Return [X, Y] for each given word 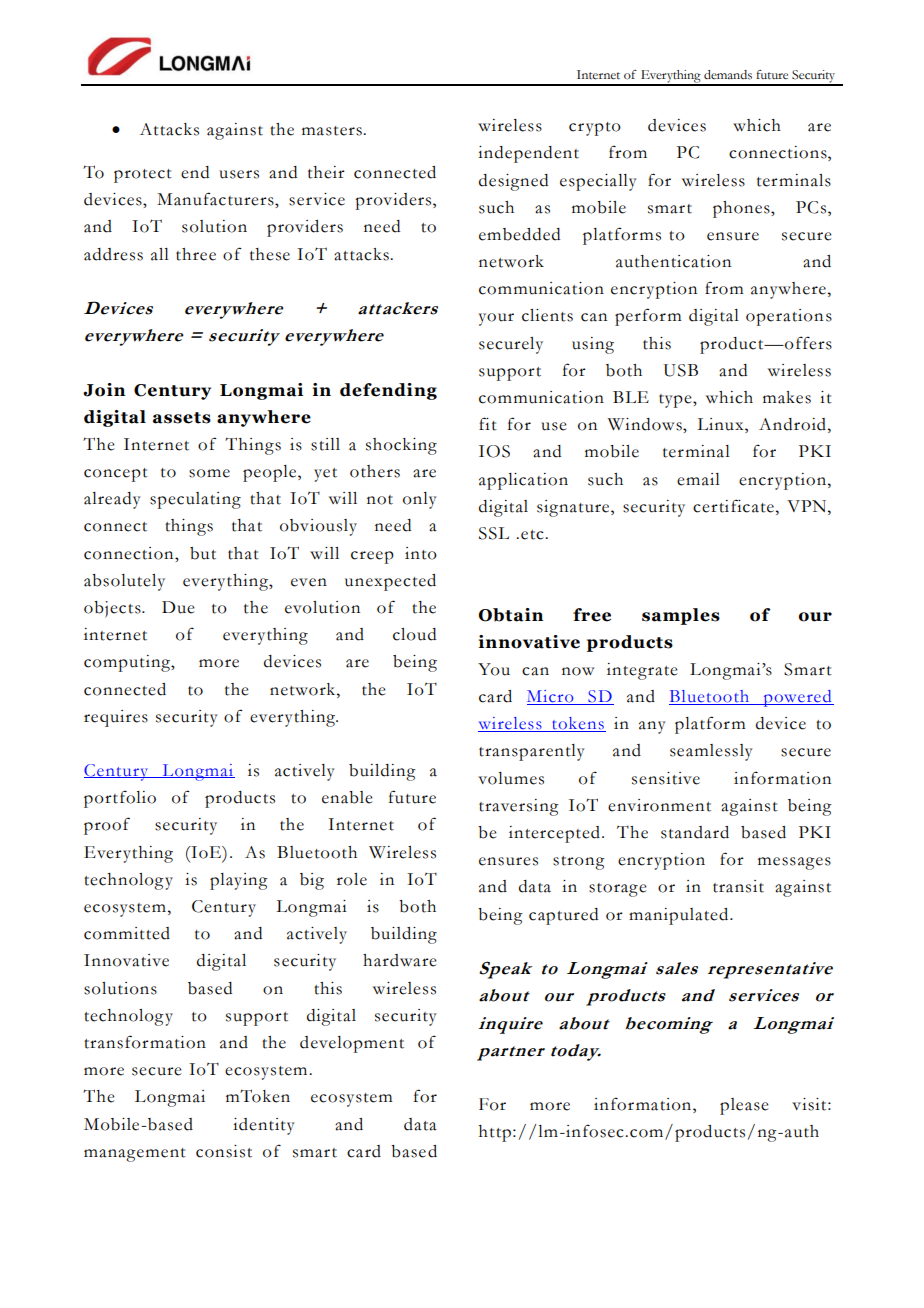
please [744, 1106]
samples [681, 616]
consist [224, 1151]
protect [143, 176]
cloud [414, 634]
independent [528, 154]
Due [178, 607]
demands [728, 75]
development [352, 1044]
